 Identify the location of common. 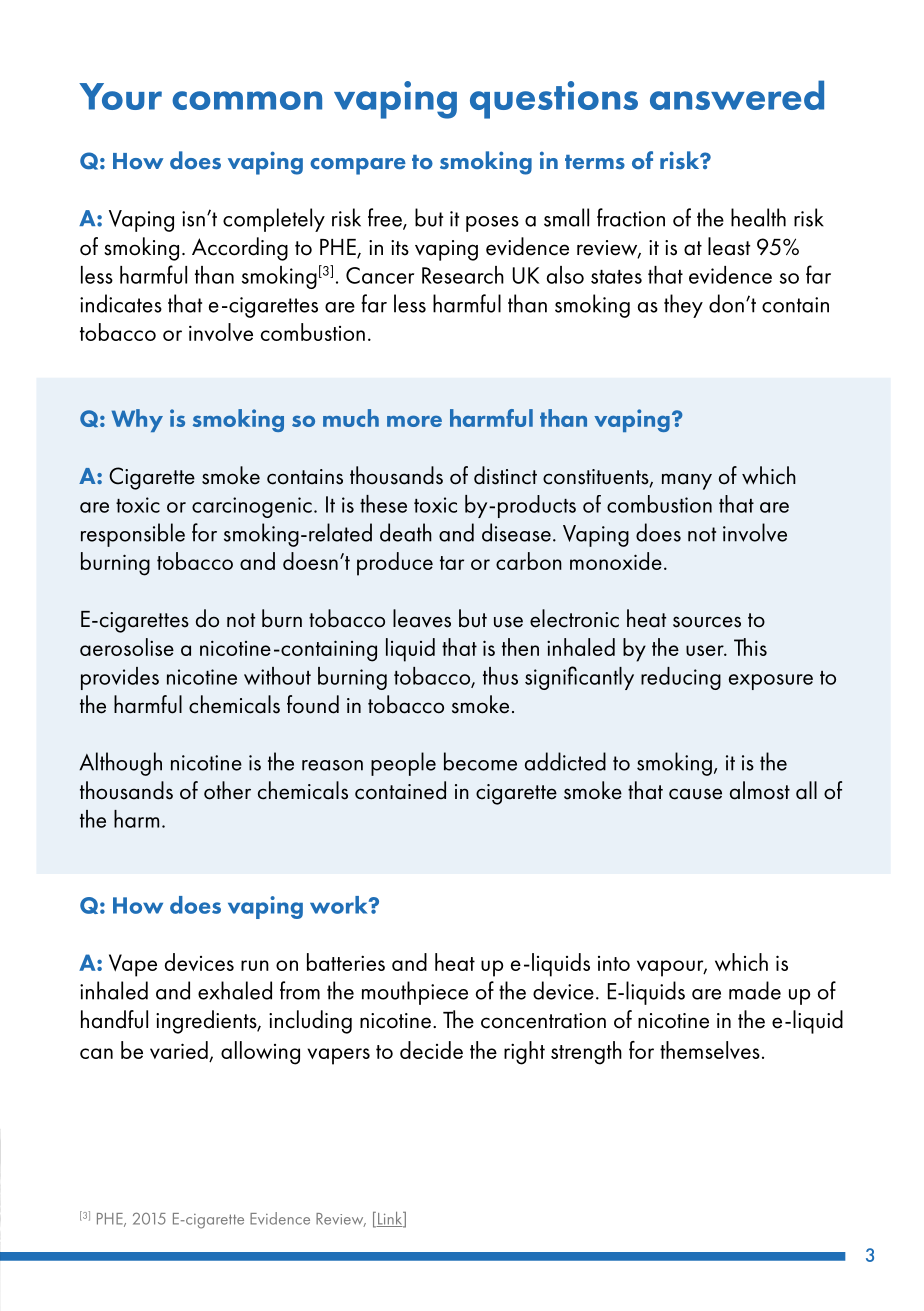
(247, 100).
